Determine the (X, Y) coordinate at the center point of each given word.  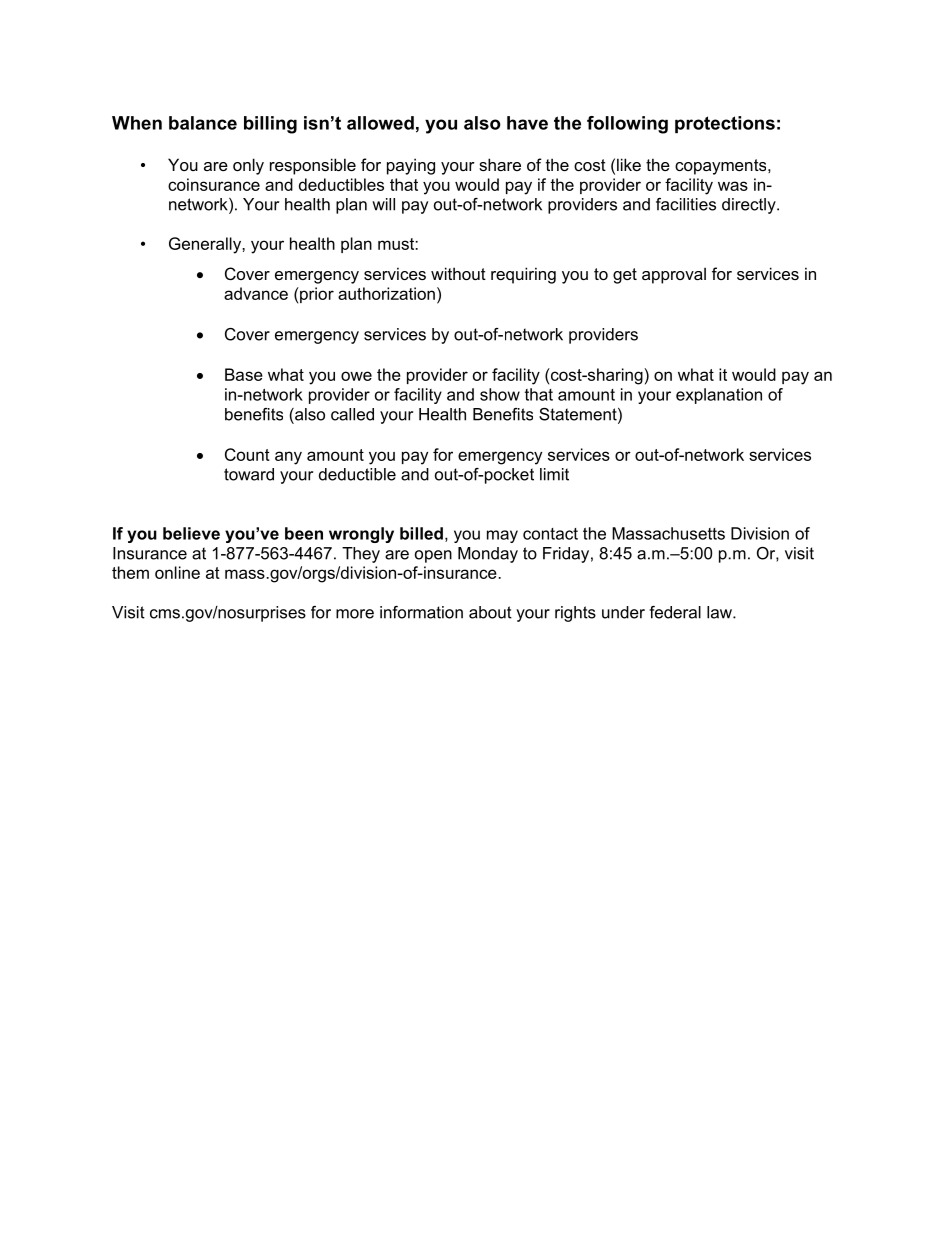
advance (256, 293)
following (627, 125)
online (177, 572)
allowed (380, 123)
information (421, 612)
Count (247, 454)
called (352, 414)
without (458, 273)
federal (675, 612)
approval (674, 275)
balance (203, 123)
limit (554, 474)
